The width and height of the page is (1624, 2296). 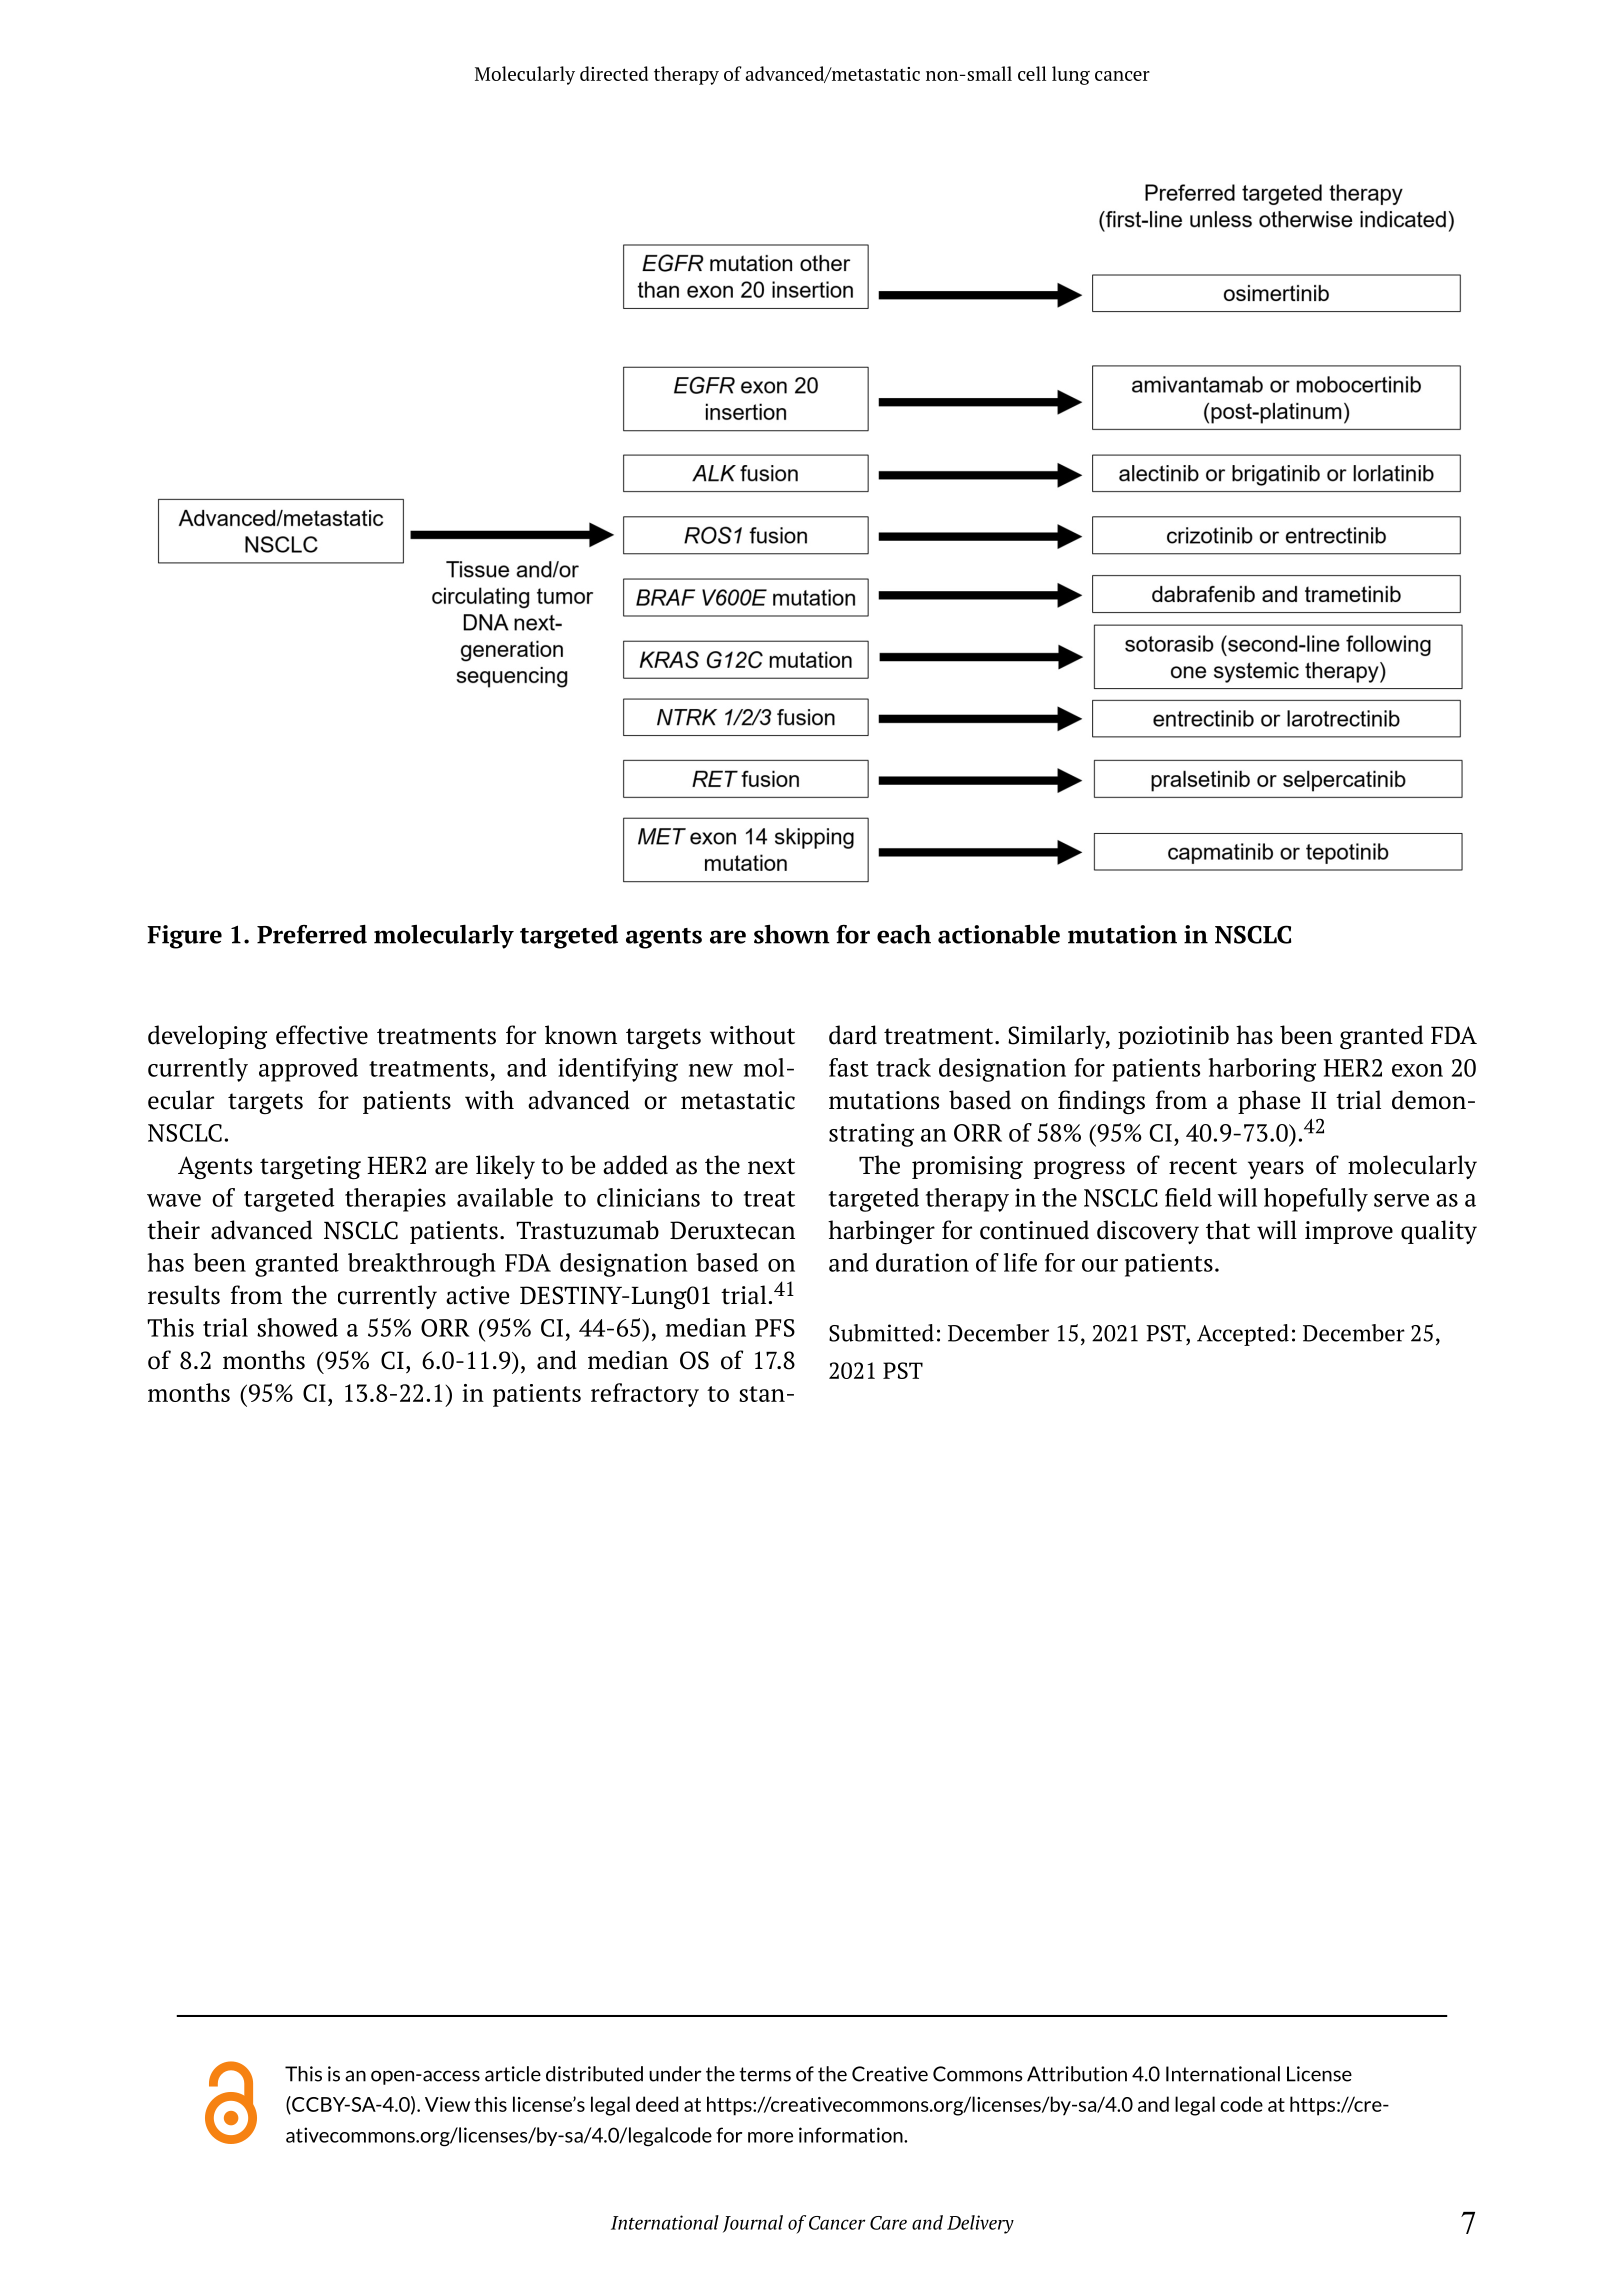 I want to click on cell, so click(x=1032, y=73).
